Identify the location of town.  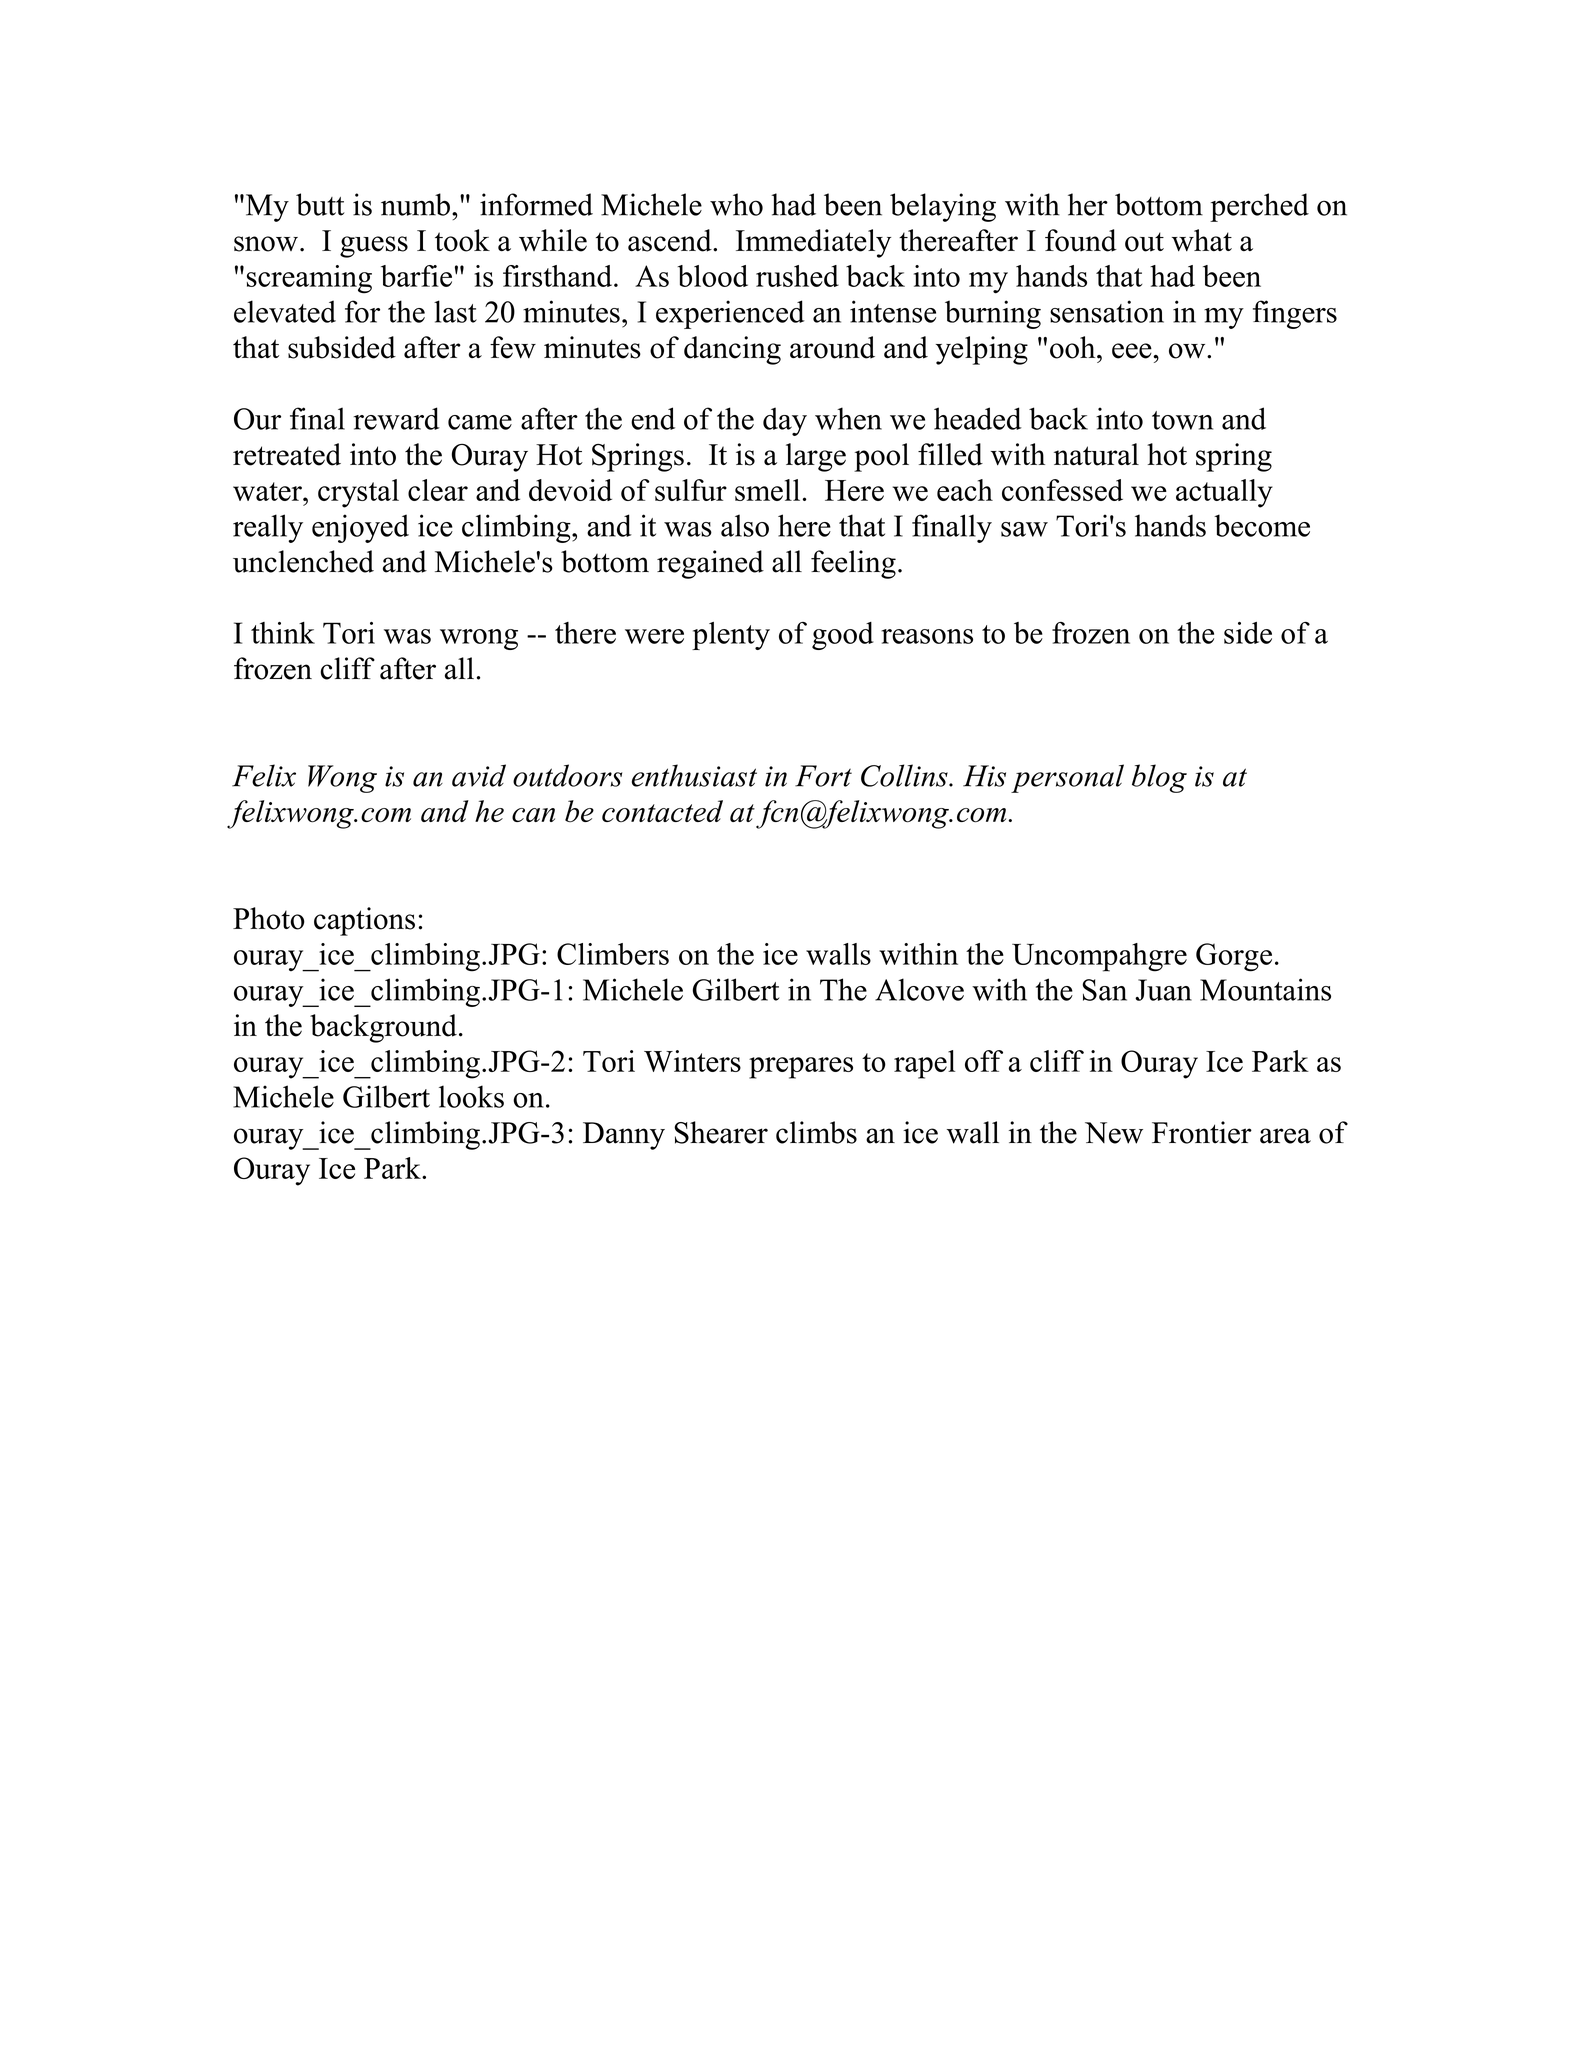
(1182, 420).
